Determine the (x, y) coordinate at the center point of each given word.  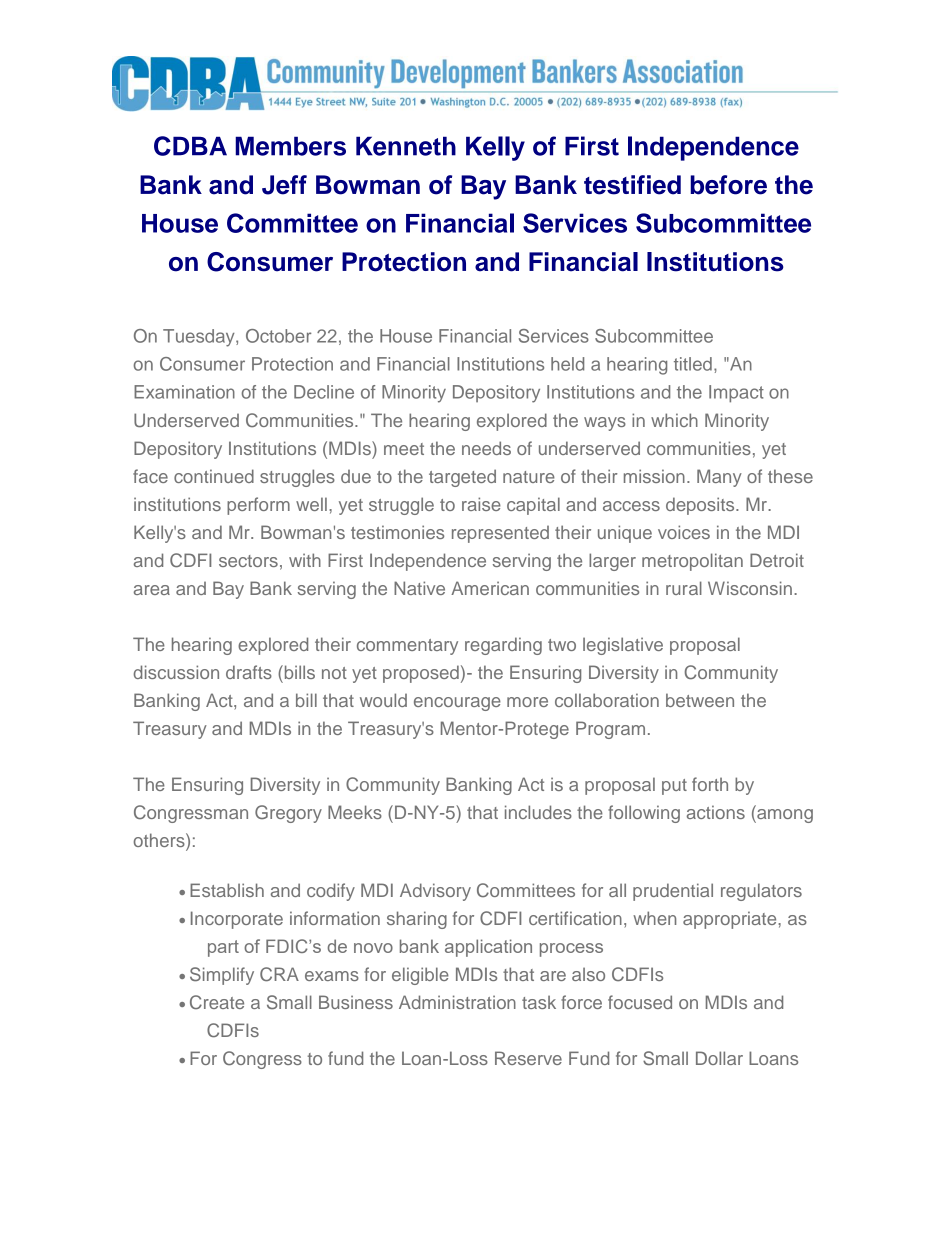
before (728, 185)
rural (684, 588)
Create (217, 1002)
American (490, 588)
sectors (248, 561)
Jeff (284, 185)
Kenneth (406, 146)
